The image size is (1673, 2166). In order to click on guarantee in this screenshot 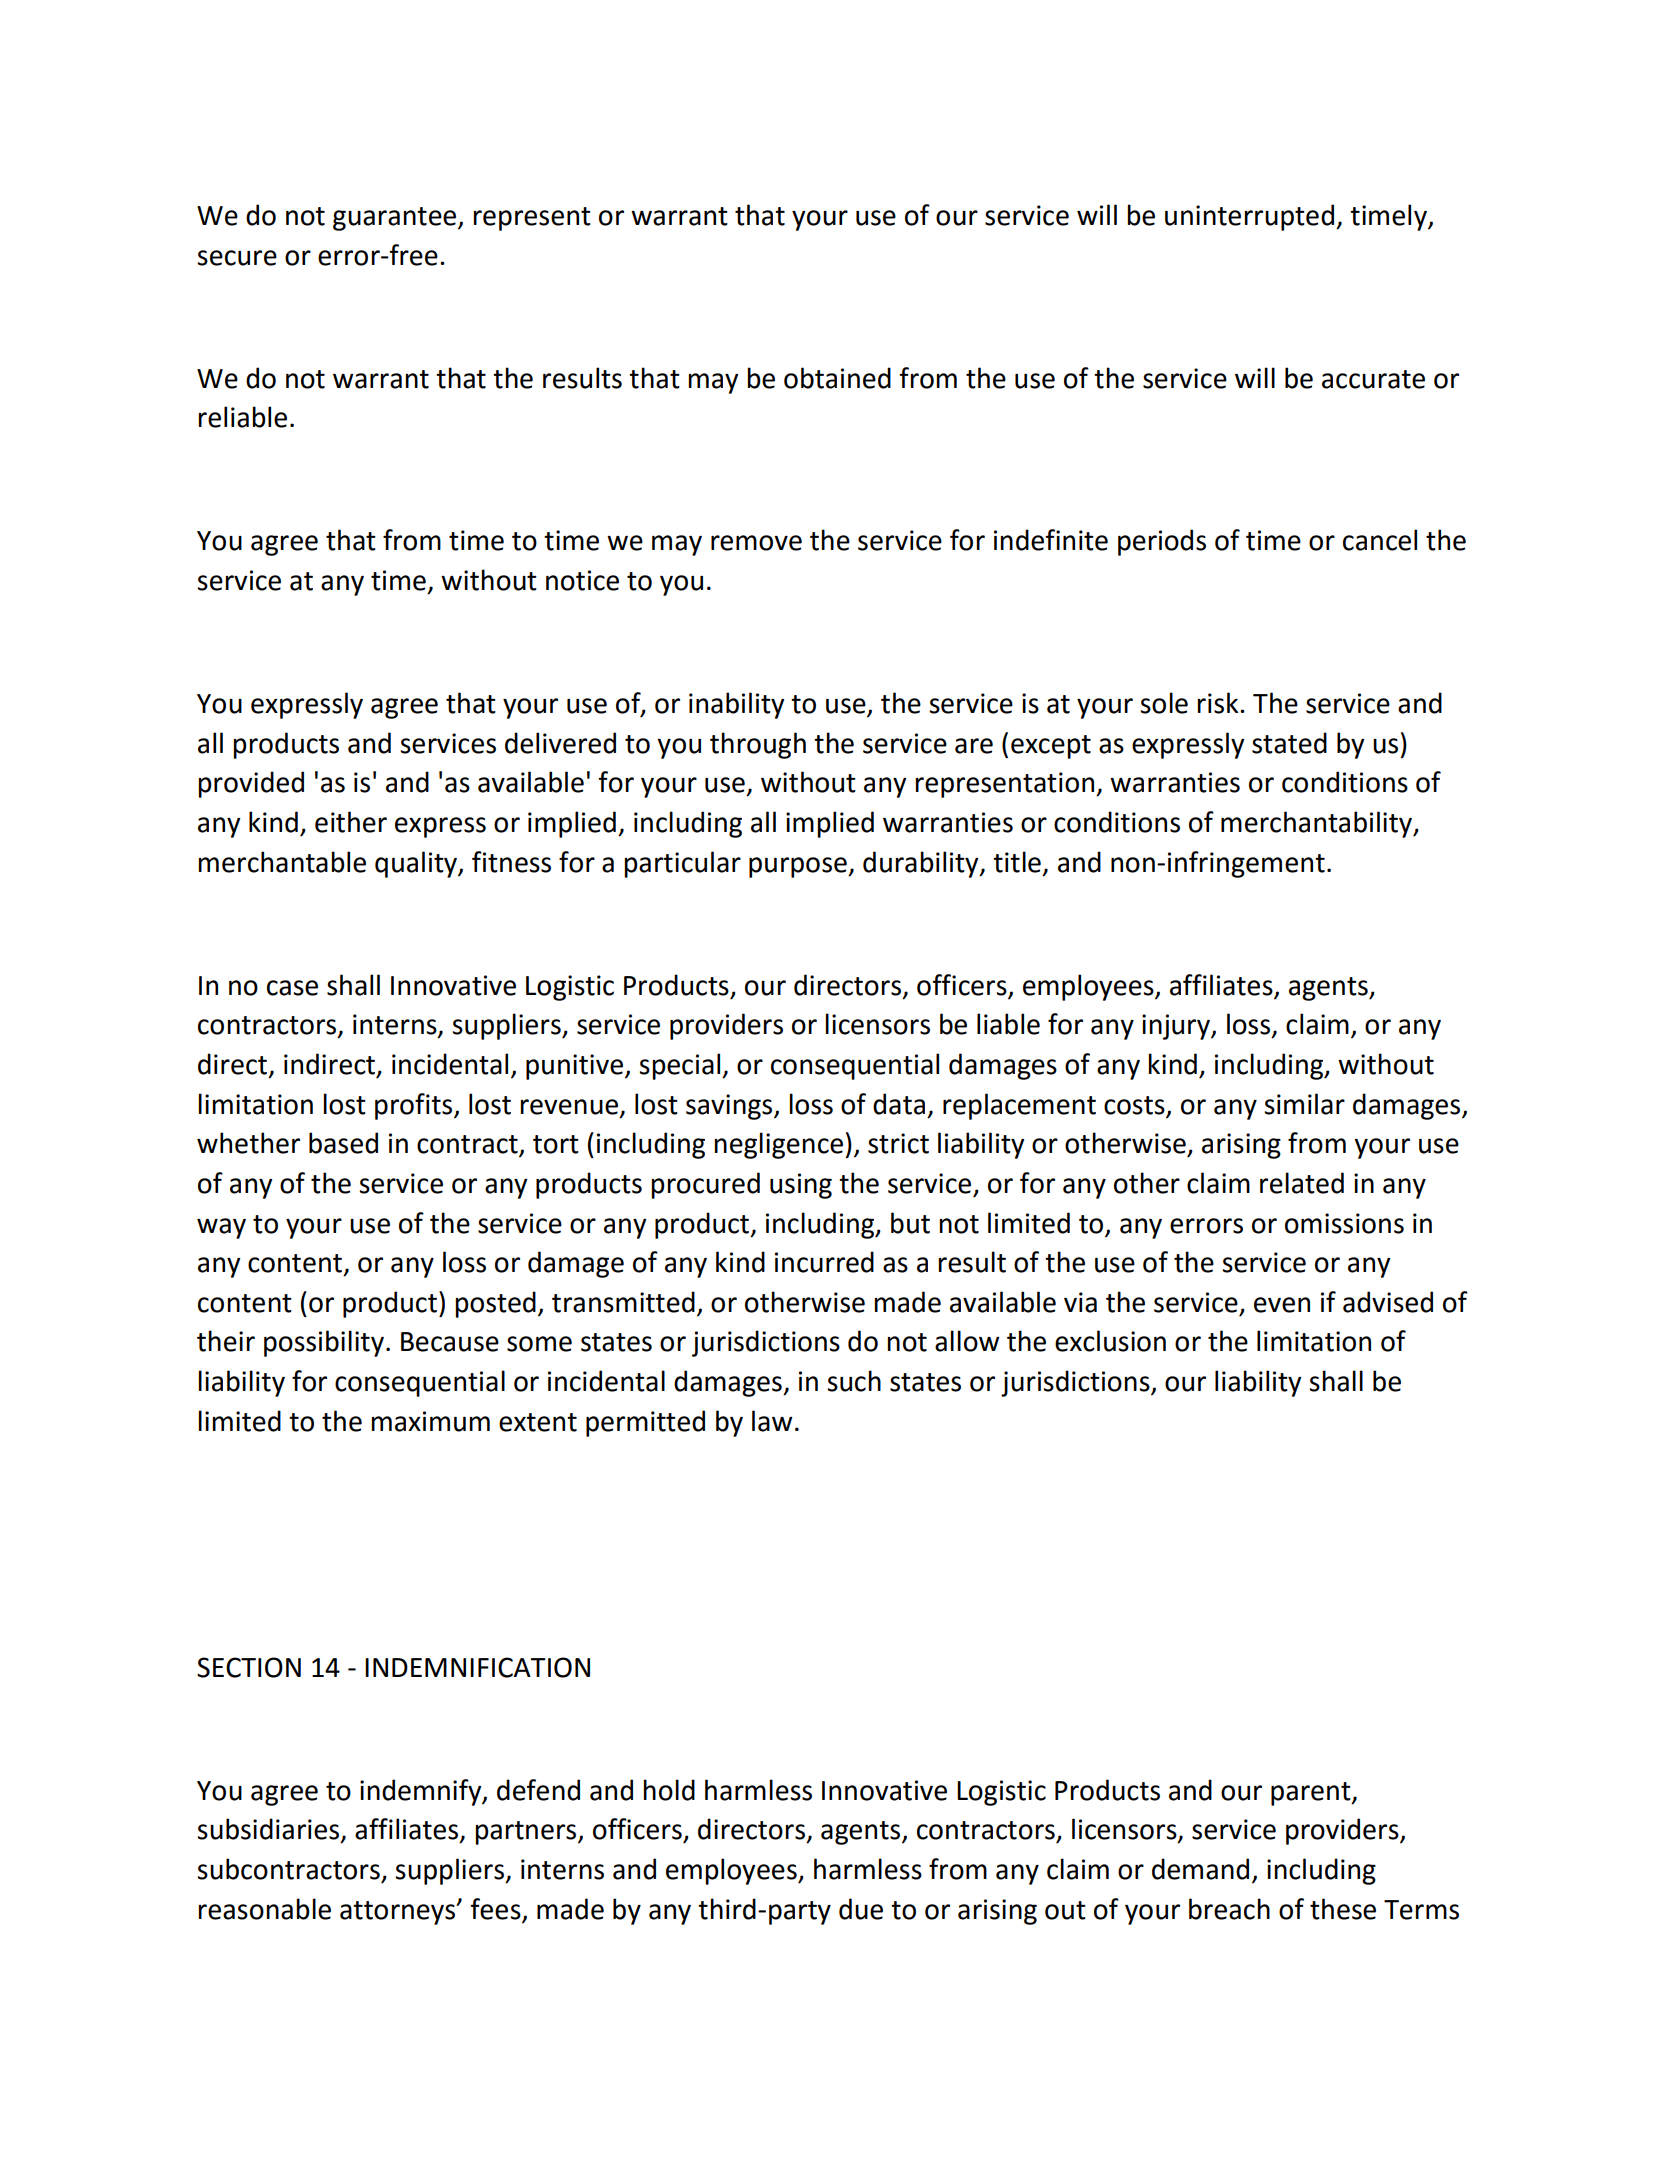, I will do `click(396, 219)`.
